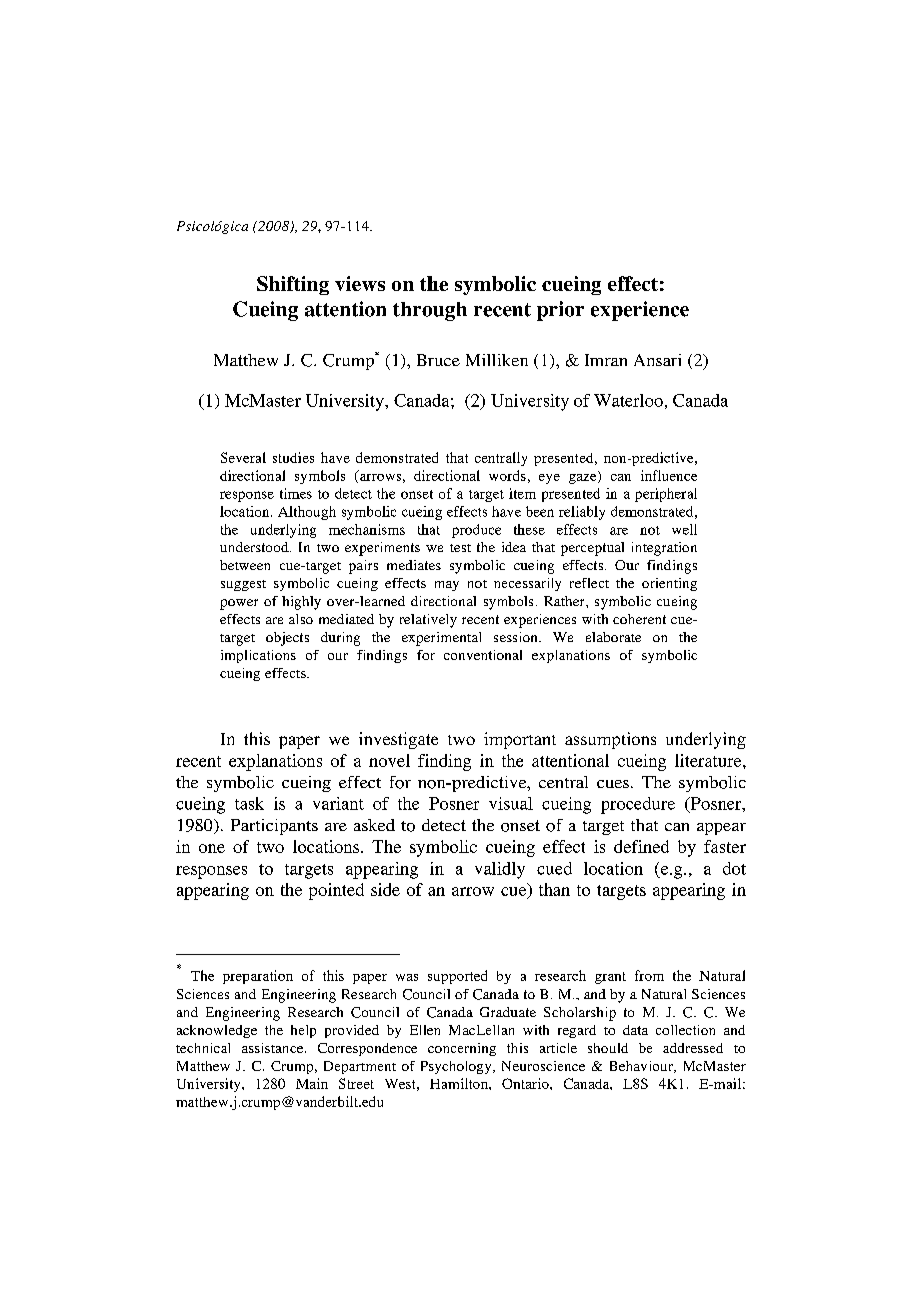 The width and height of the screenshot is (924, 1308). What do you see at coordinates (447, 586) in the screenshot?
I see `may` at bounding box center [447, 586].
